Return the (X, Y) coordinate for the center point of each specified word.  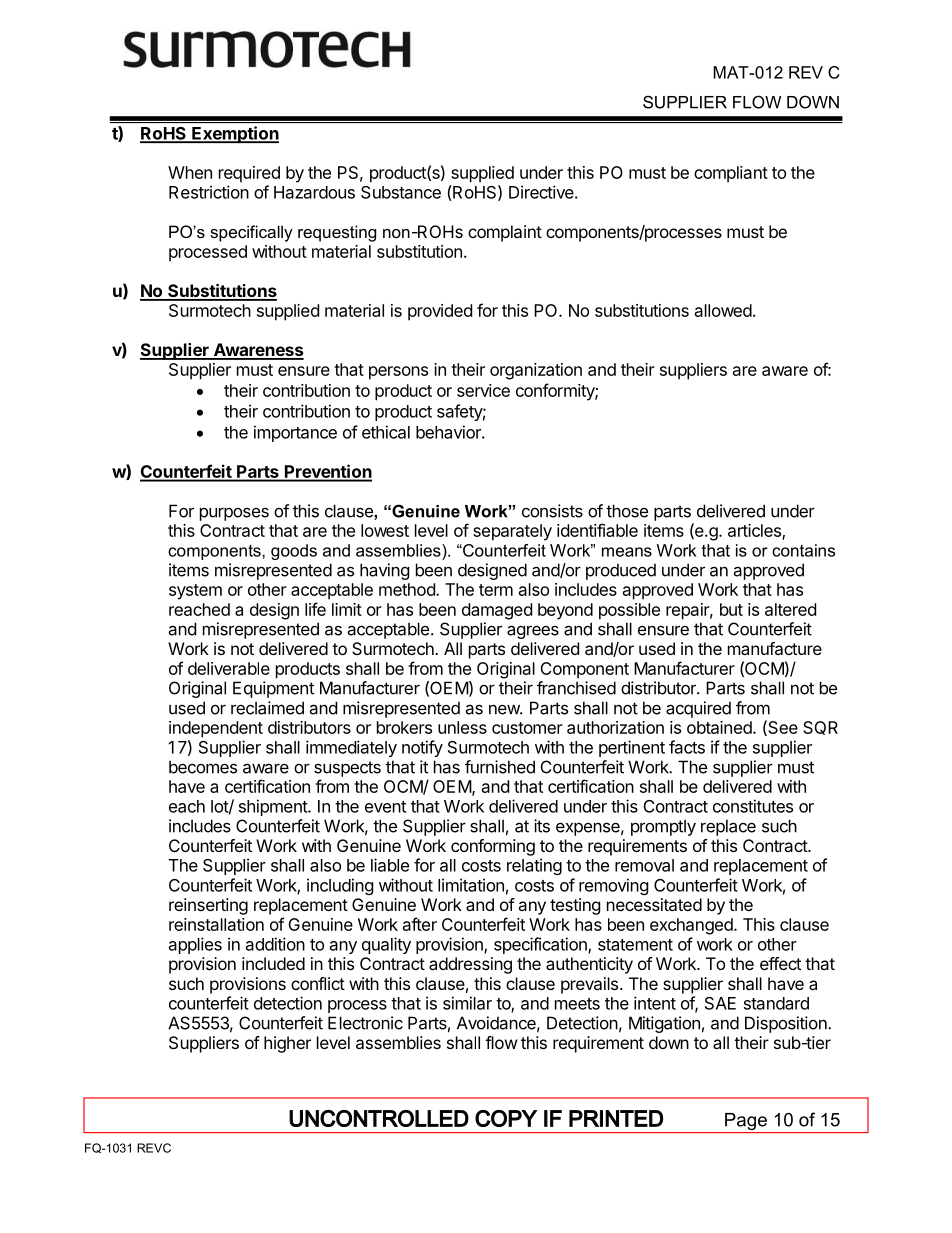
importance (295, 433)
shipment (274, 807)
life (315, 609)
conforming (493, 847)
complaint (505, 233)
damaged (497, 611)
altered (790, 609)
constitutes (753, 806)
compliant (731, 174)
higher (287, 1044)
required (249, 174)
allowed (723, 310)
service (483, 390)
